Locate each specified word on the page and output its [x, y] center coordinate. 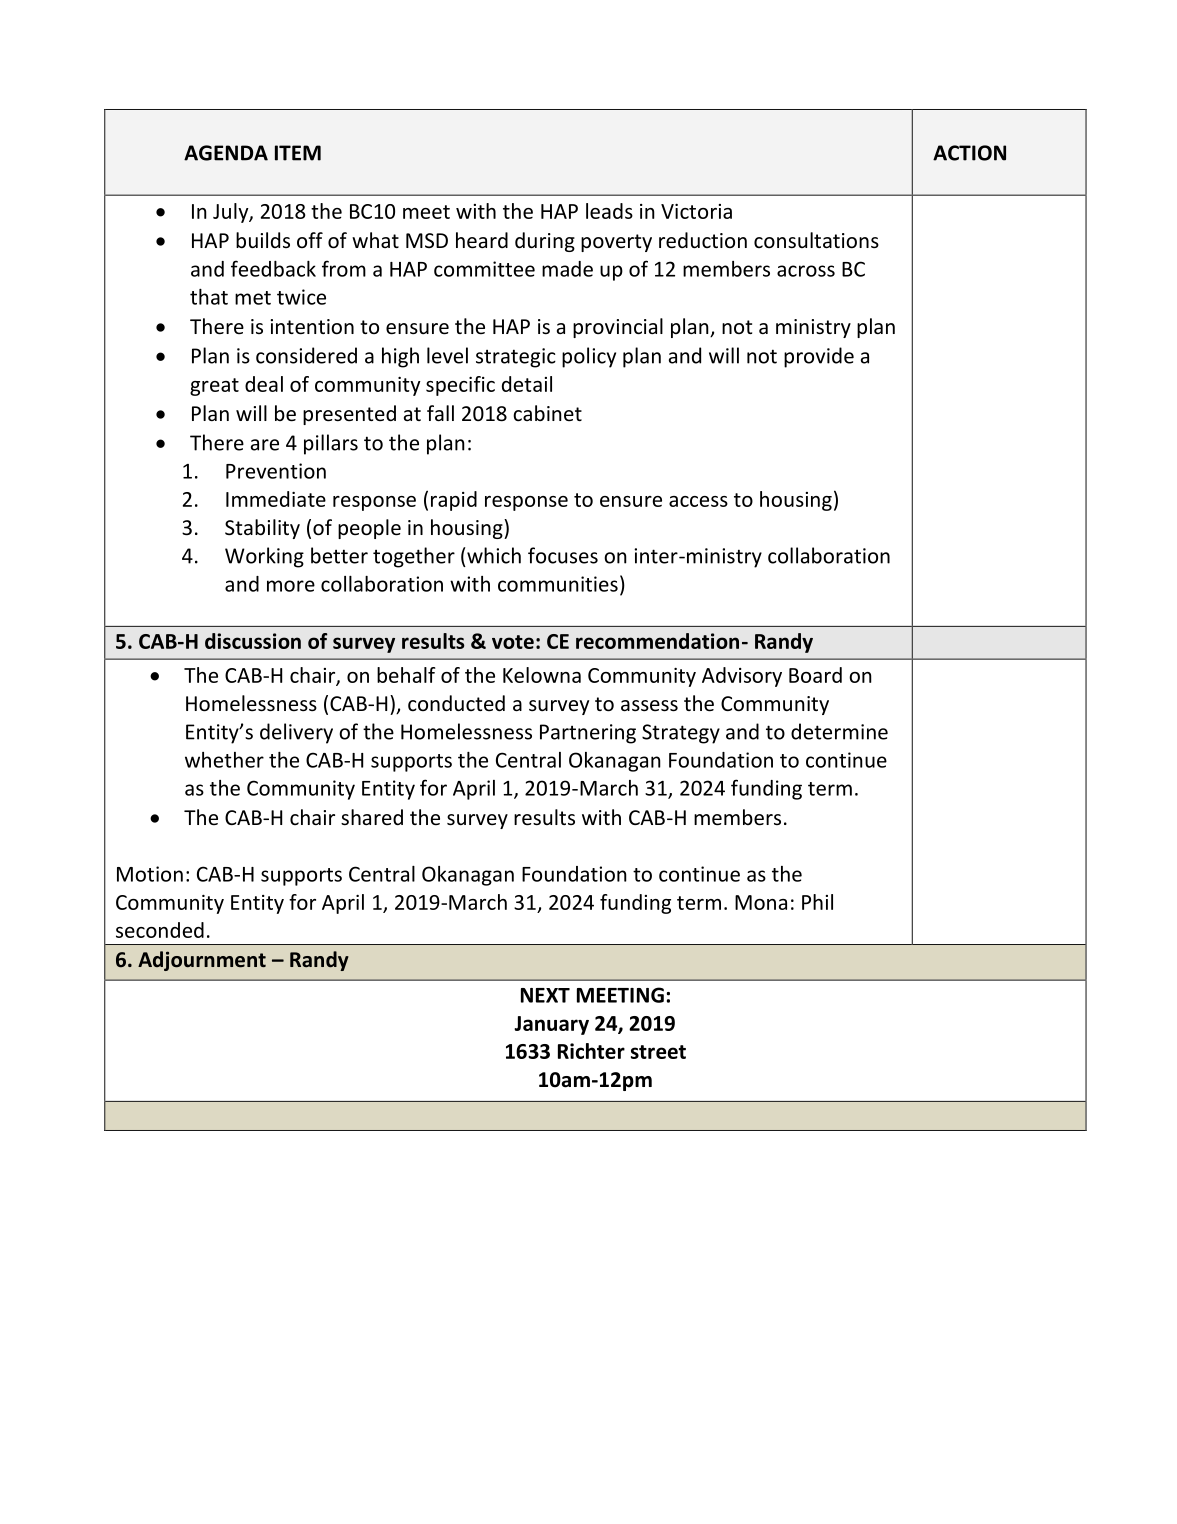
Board [815, 675]
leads [609, 211]
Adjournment [202, 961]
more [291, 586]
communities [558, 584]
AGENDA [226, 153]
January [551, 1025]
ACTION [969, 153]
